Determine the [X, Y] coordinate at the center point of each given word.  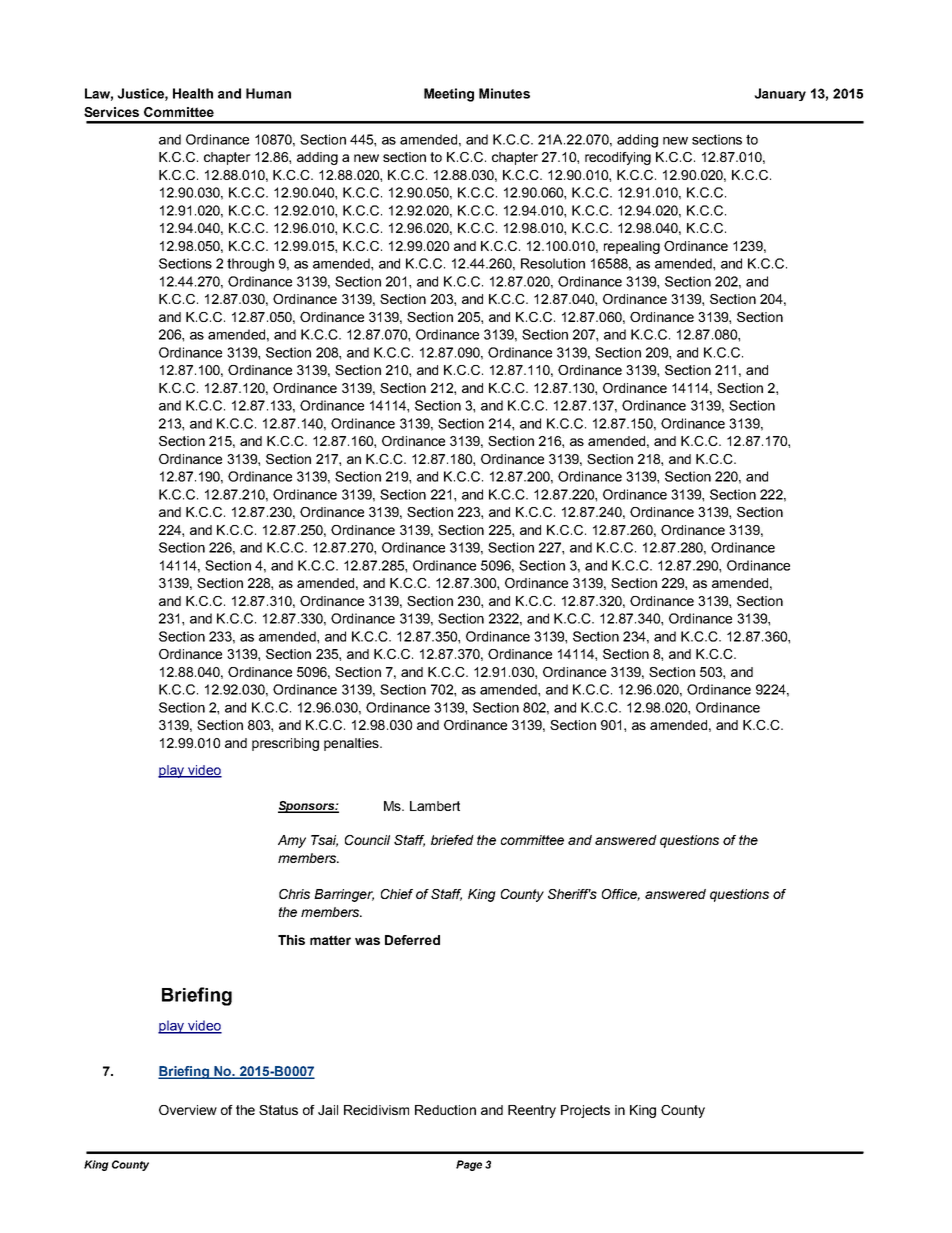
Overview [188, 1110]
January [780, 94]
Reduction [445, 1110]
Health [193, 93]
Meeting [449, 95]
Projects [585, 1111]
